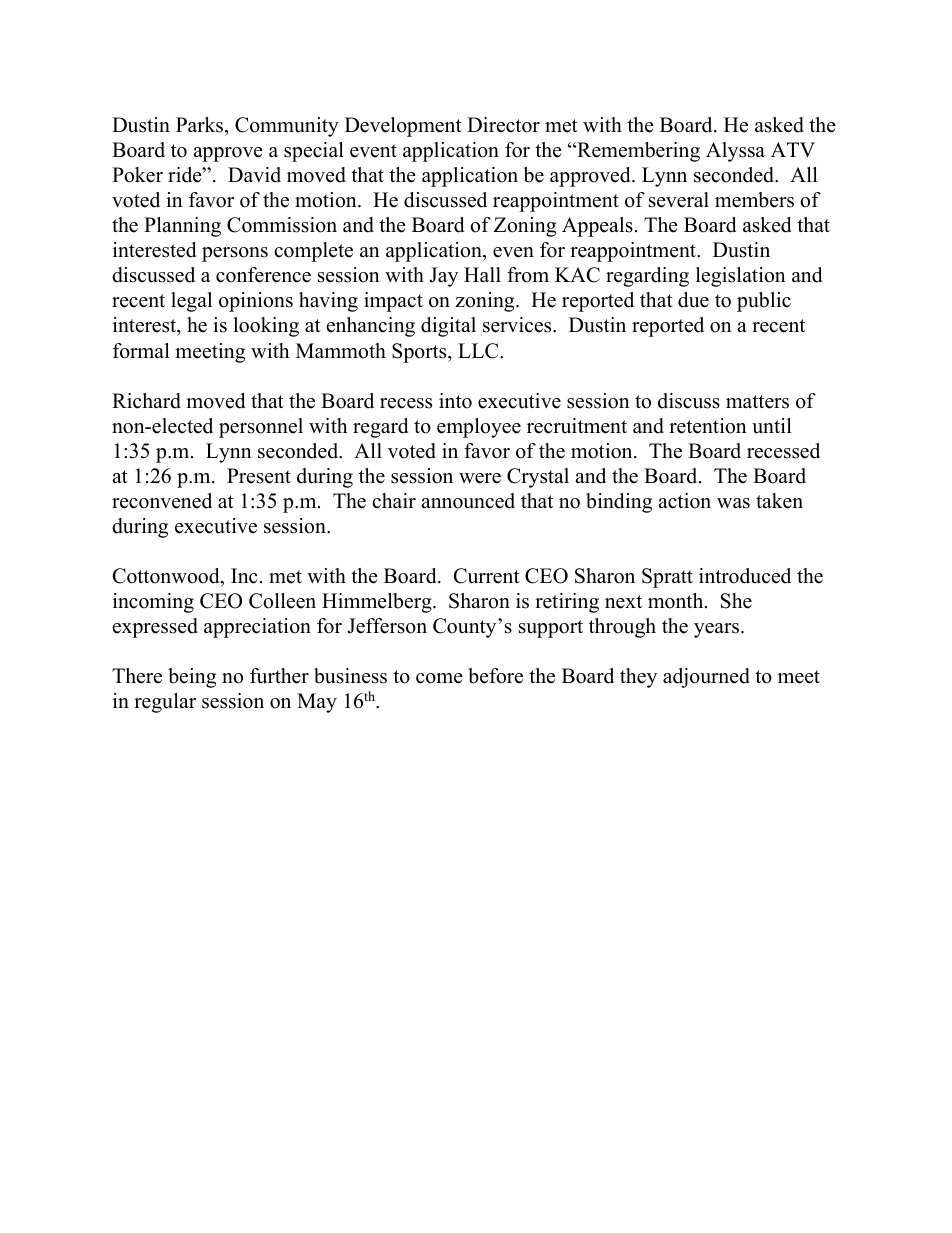 The image size is (952, 1233). I want to click on retention, so click(708, 426).
